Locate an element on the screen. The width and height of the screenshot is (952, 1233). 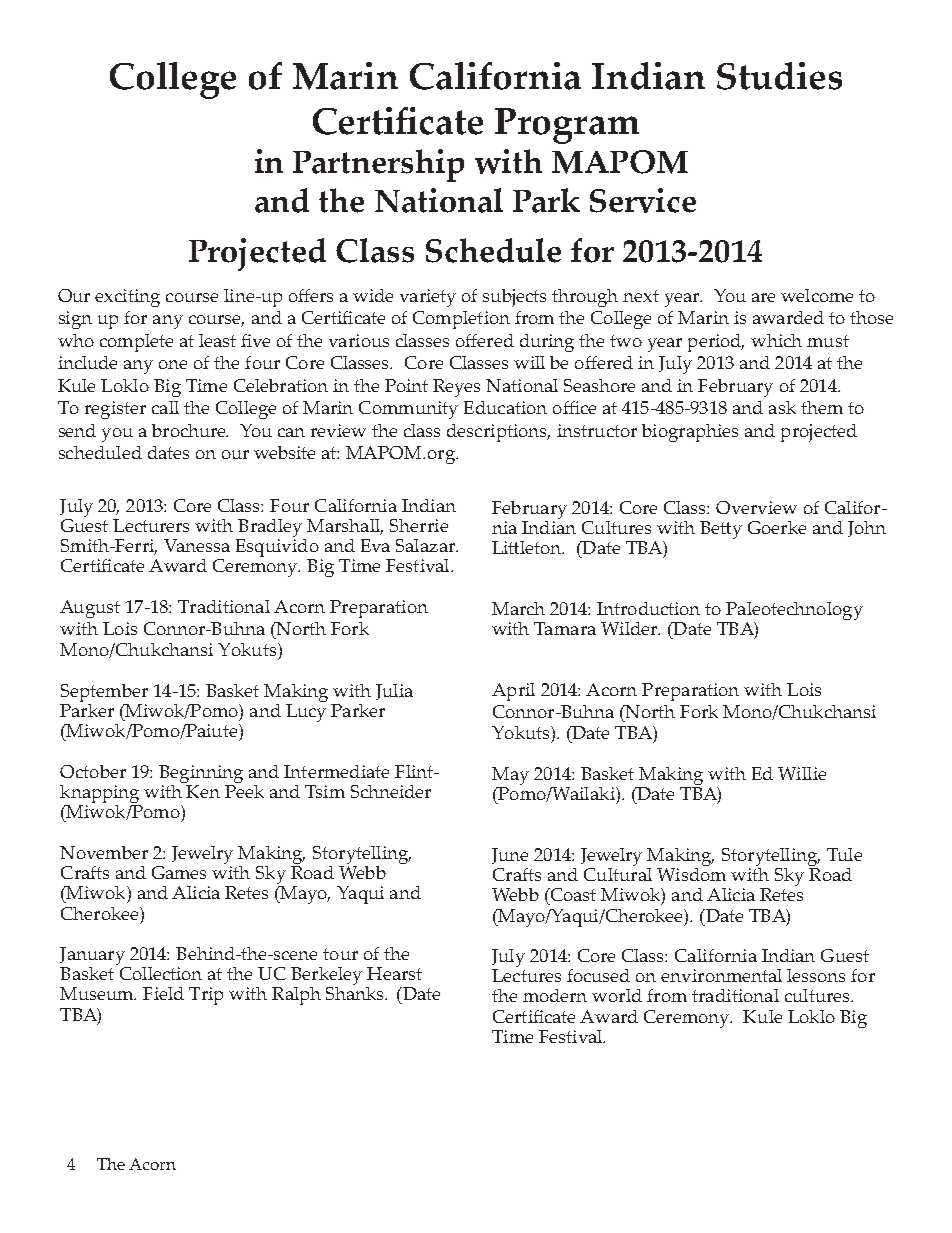
Studies is located at coordinates (779, 76).
